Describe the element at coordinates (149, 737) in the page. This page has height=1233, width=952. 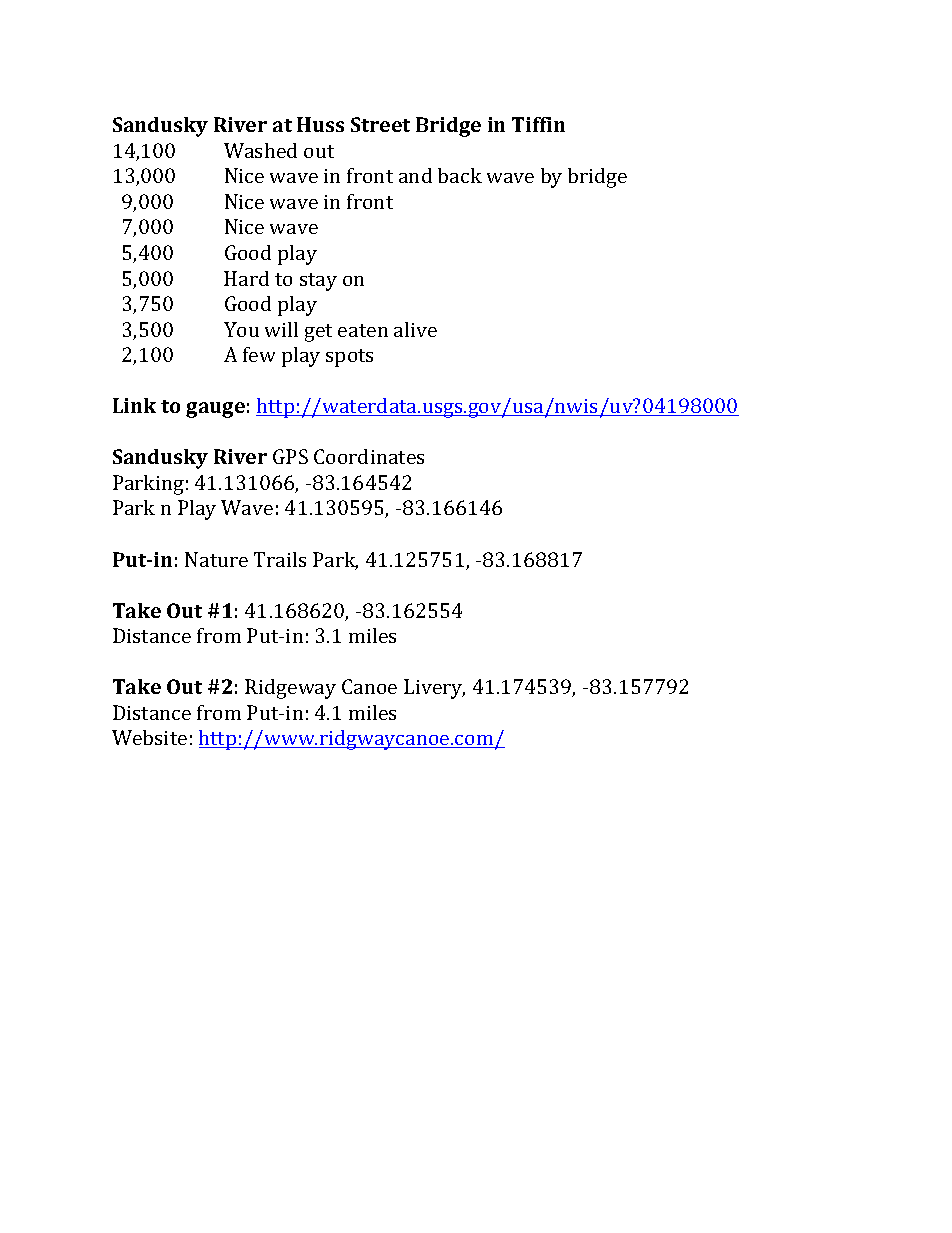
I see `Website` at that location.
